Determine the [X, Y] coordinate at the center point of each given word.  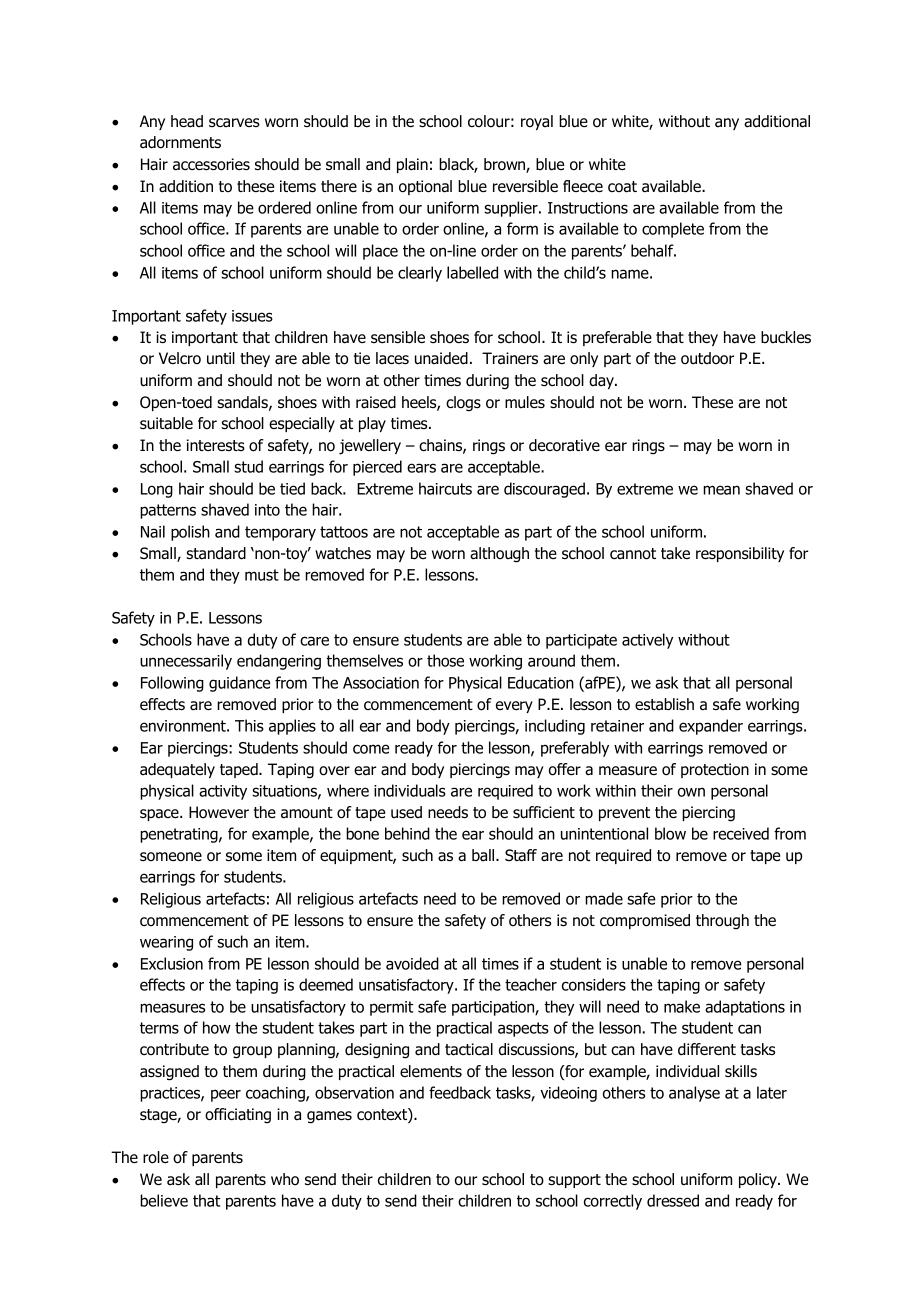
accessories [211, 164]
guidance [239, 684]
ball [483, 855]
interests [216, 445]
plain [412, 165]
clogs [463, 404]
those [445, 660]
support [574, 1181]
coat [622, 187]
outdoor [707, 358]
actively [647, 641]
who [285, 1179]
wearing [166, 943]
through [722, 922]
